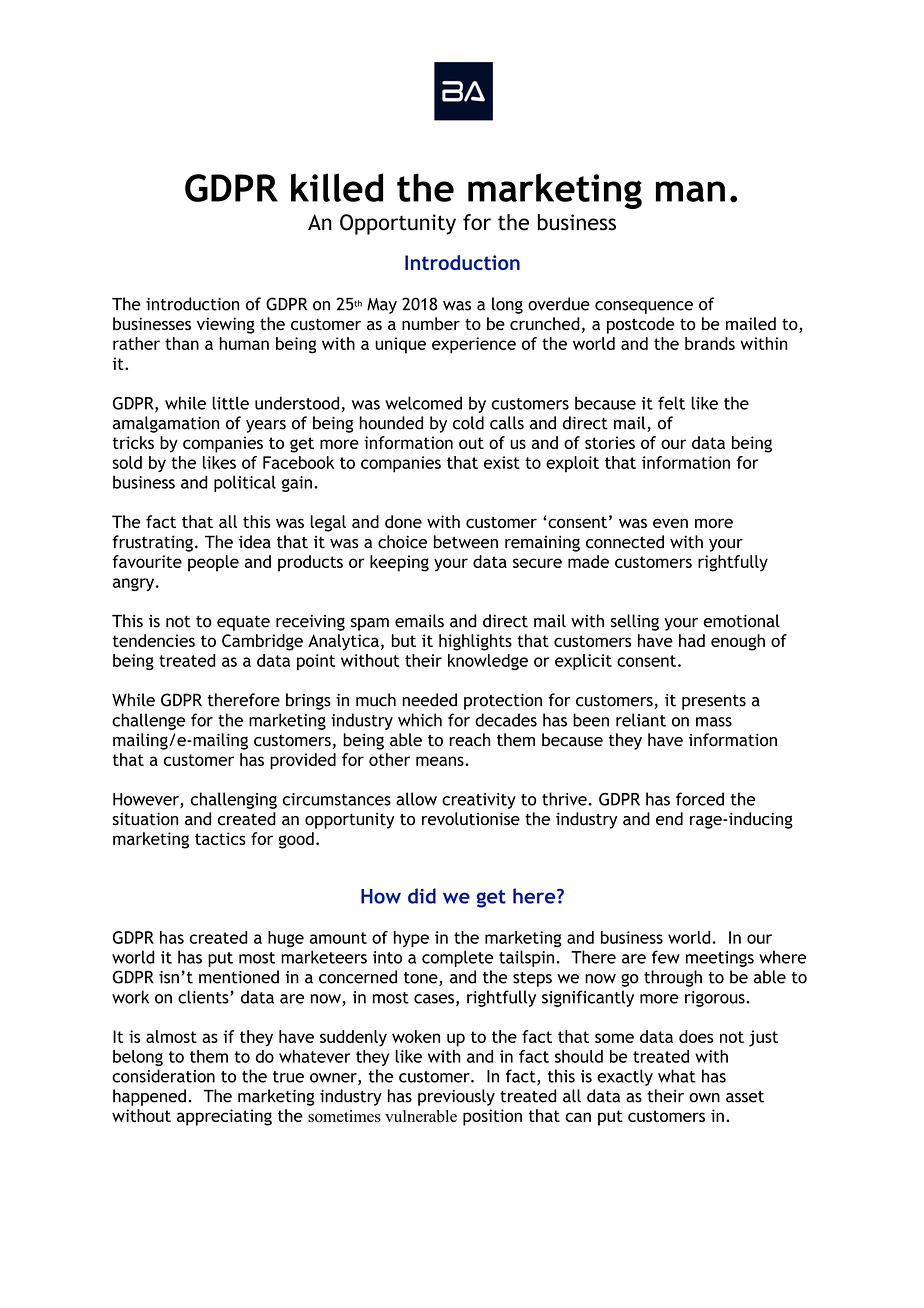  What do you see at coordinates (644, 307) in the screenshot?
I see `consequence` at bounding box center [644, 307].
